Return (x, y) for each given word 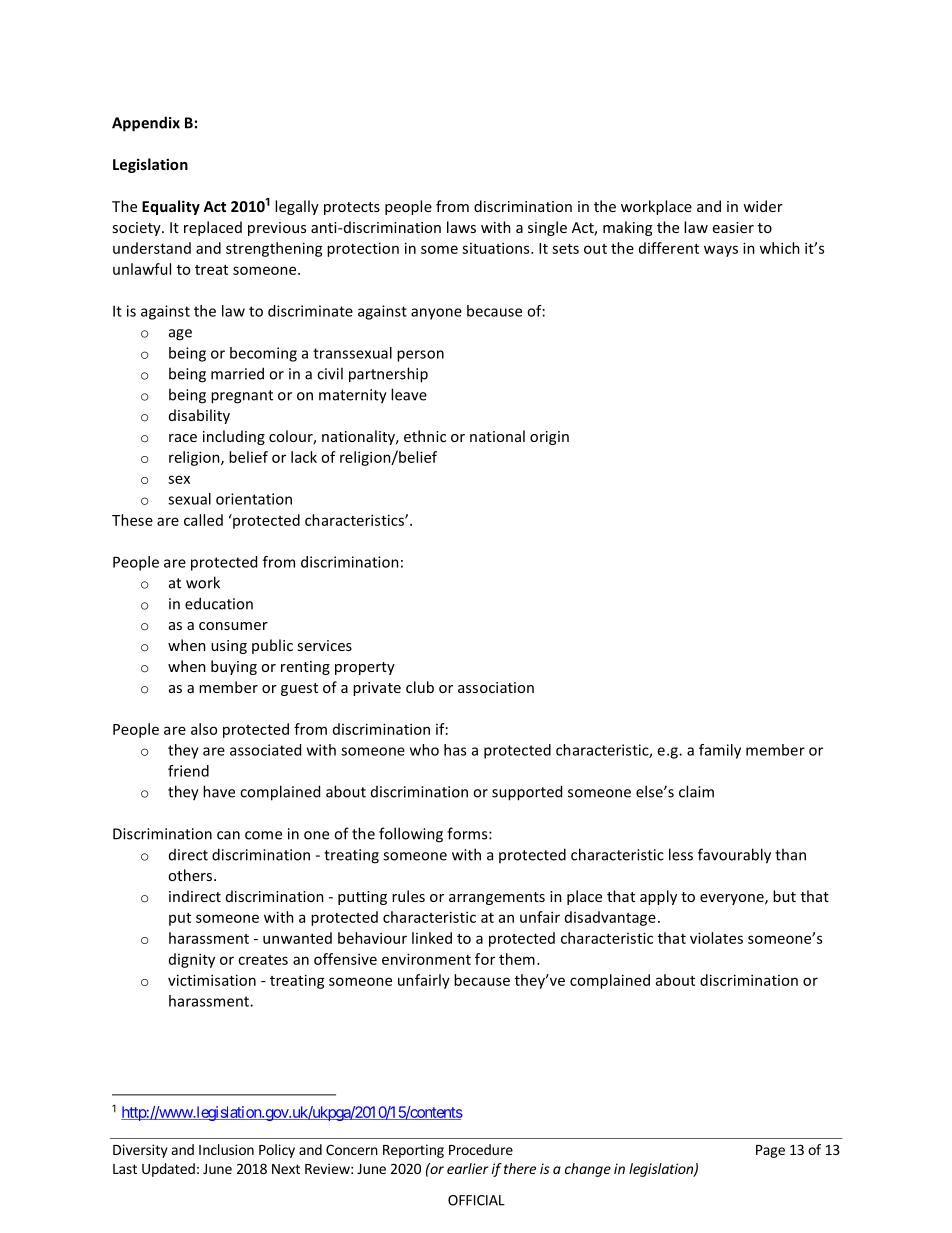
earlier (468, 1168)
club (420, 687)
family (720, 751)
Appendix (146, 124)
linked (432, 938)
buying (234, 667)
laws (461, 227)
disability (199, 416)
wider (763, 206)
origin (549, 438)
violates (716, 938)
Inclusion (226, 1149)
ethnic (425, 436)
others (190, 875)
